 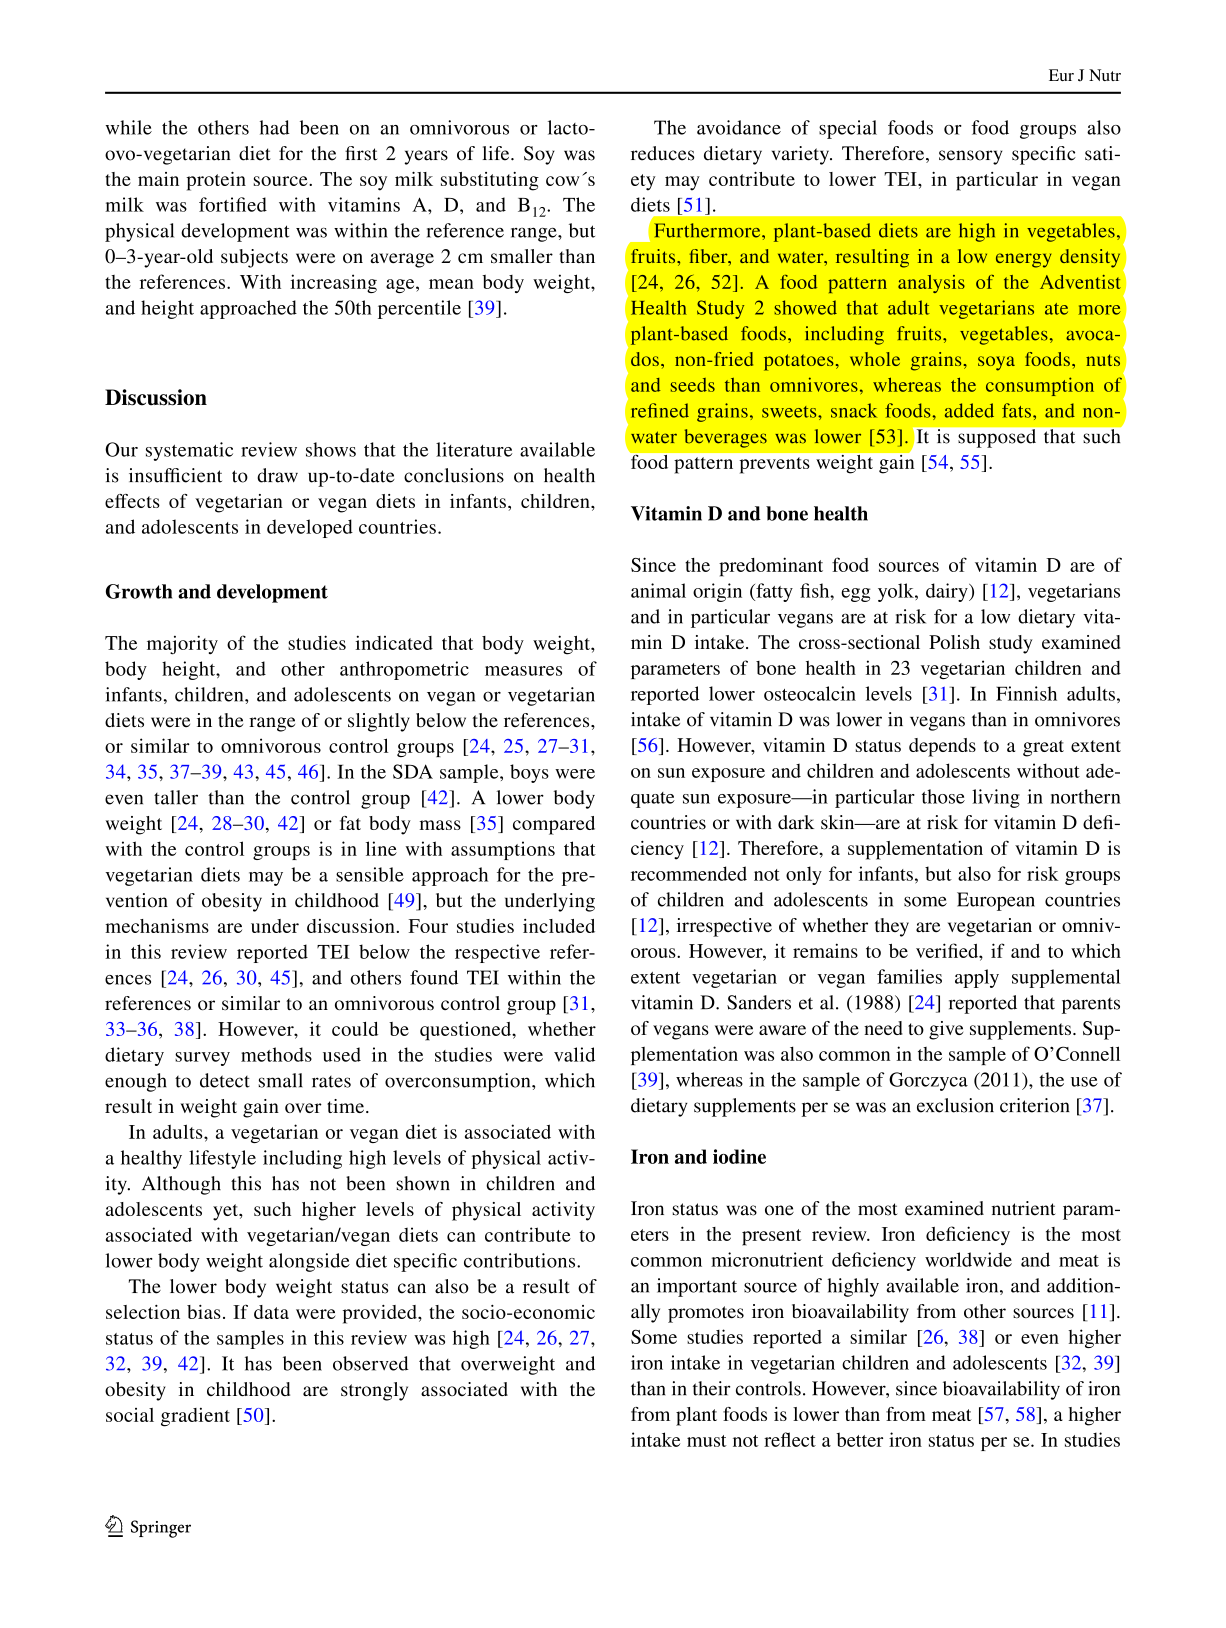 I want to click on apply, so click(x=977, y=978).
